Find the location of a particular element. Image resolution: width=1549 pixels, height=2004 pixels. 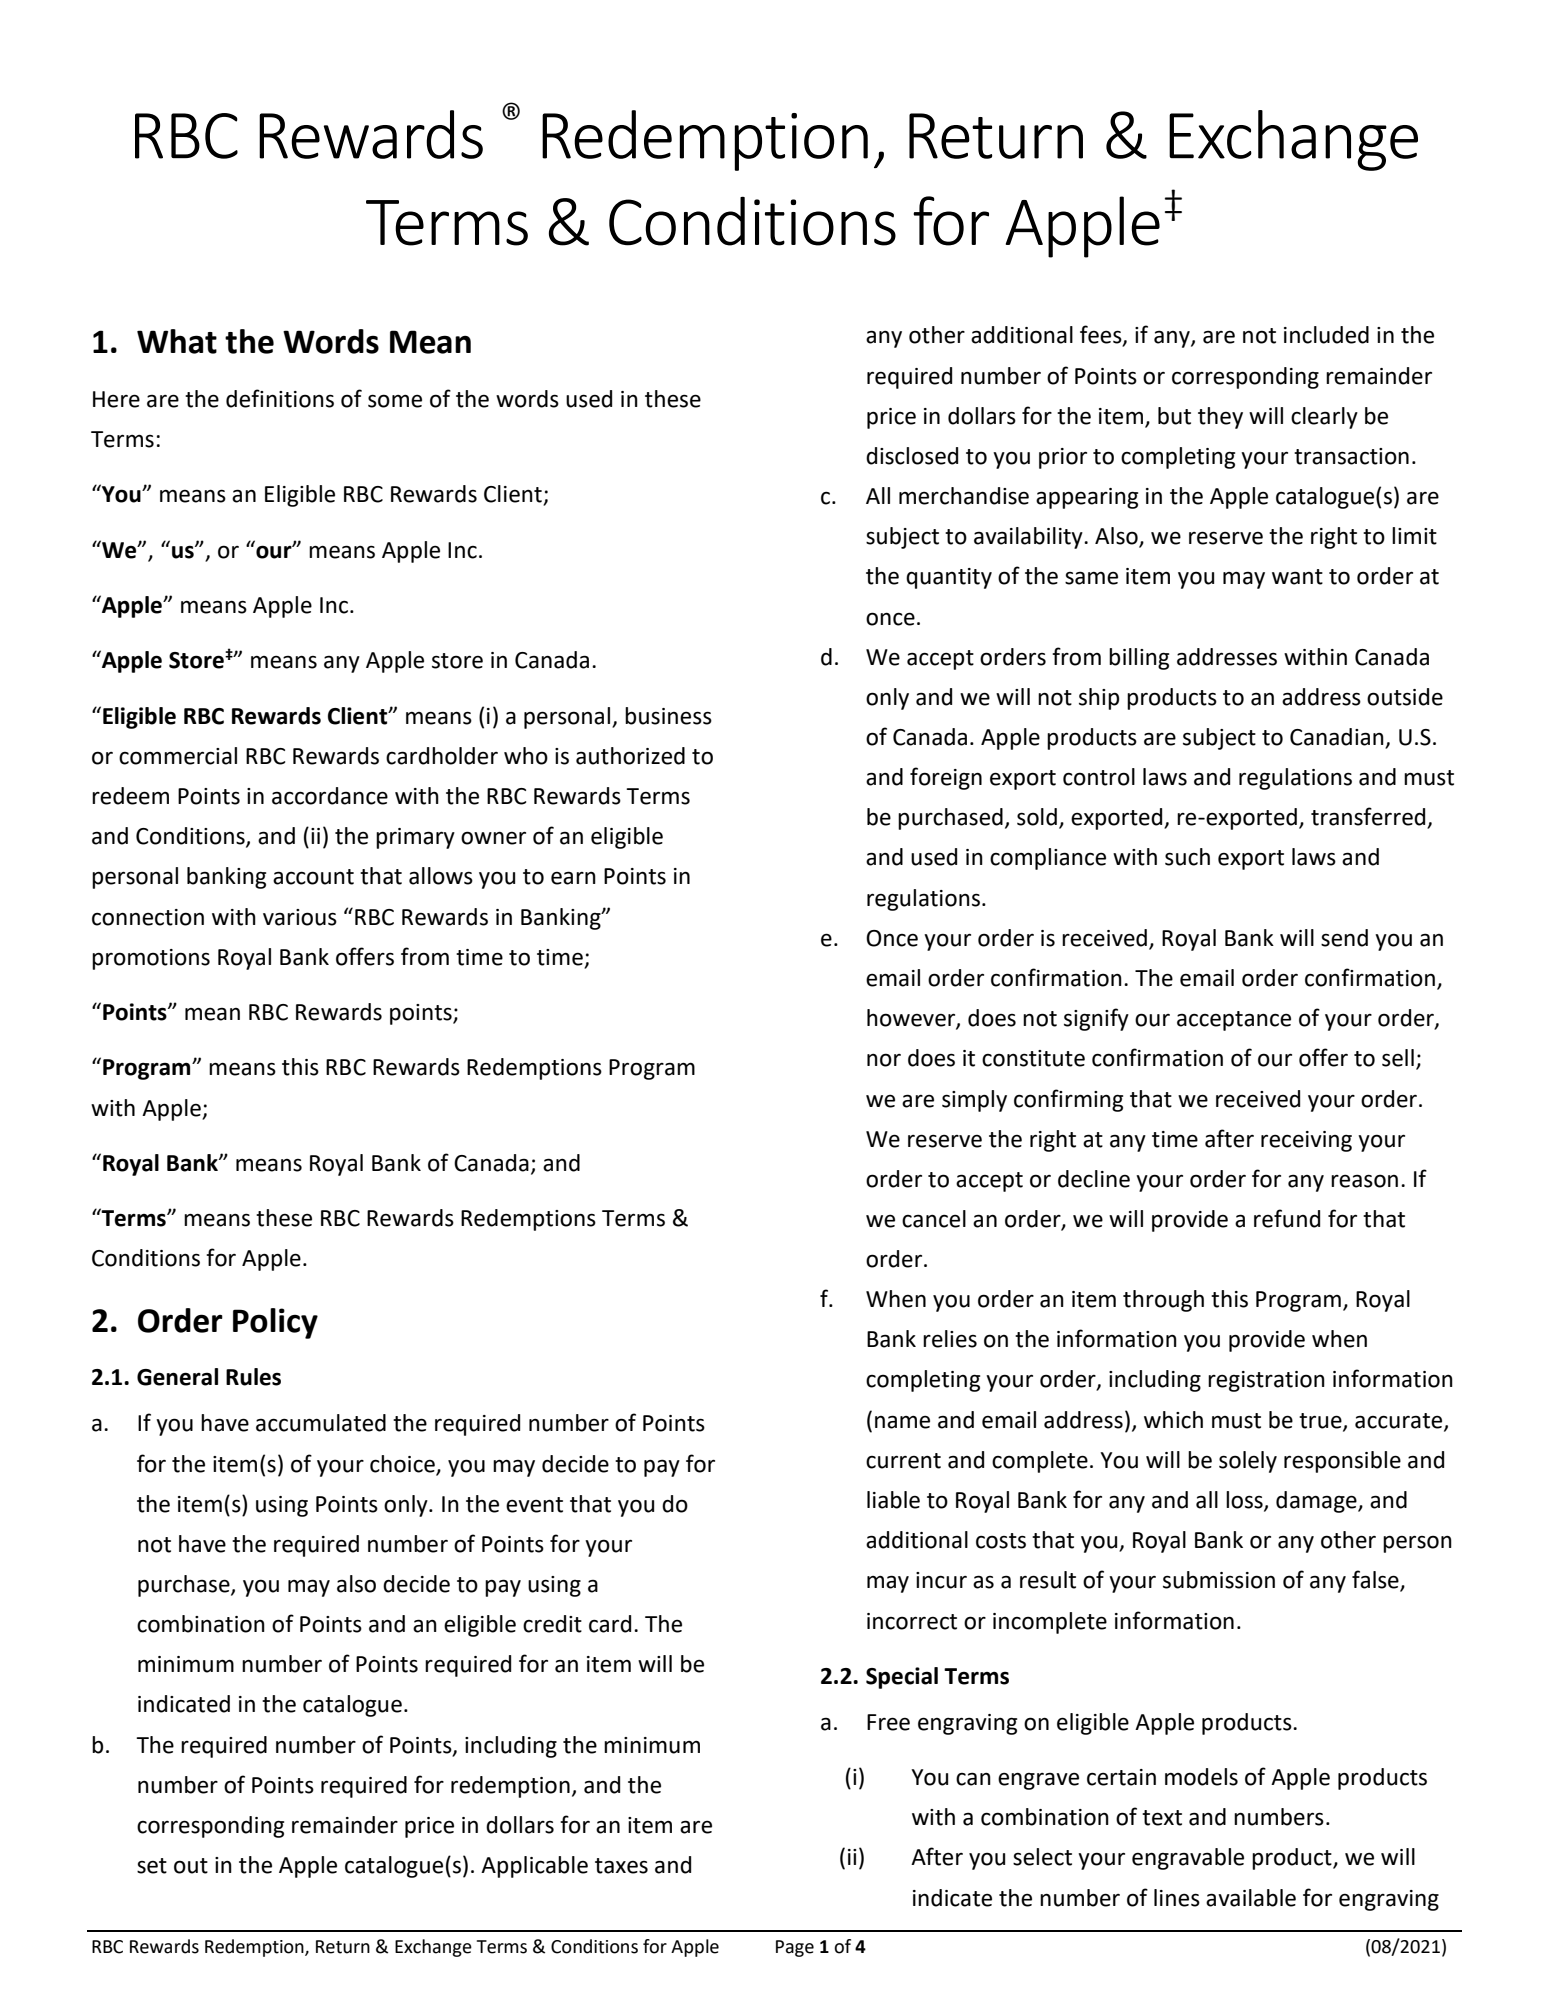

receiving is located at coordinates (1306, 1141).
